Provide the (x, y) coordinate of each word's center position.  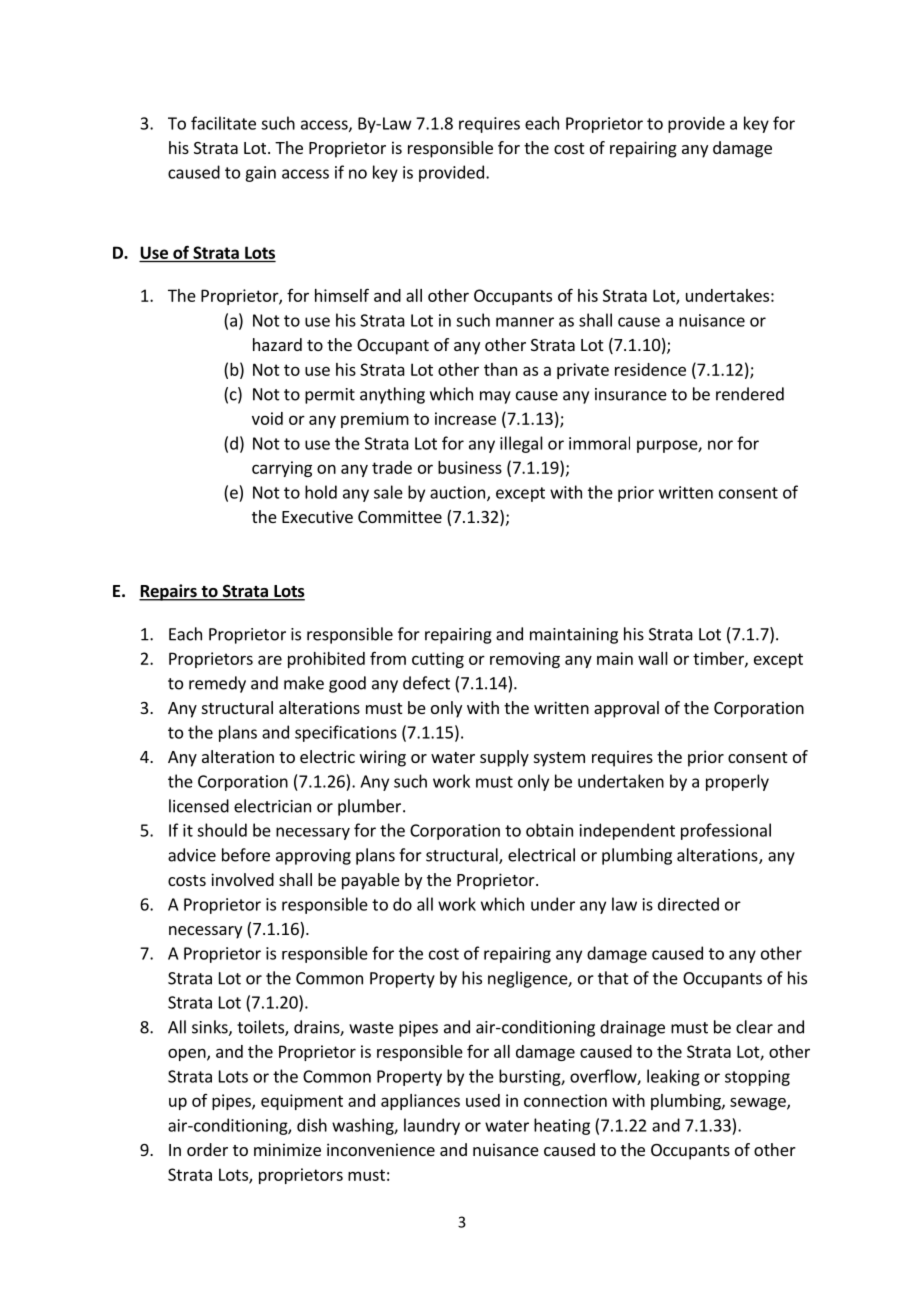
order (207, 1149)
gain (260, 174)
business (470, 467)
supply (504, 758)
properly (737, 782)
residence (650, 369)
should (222, 830)
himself (342, 295)
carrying (282, 469)
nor (720, 445)
